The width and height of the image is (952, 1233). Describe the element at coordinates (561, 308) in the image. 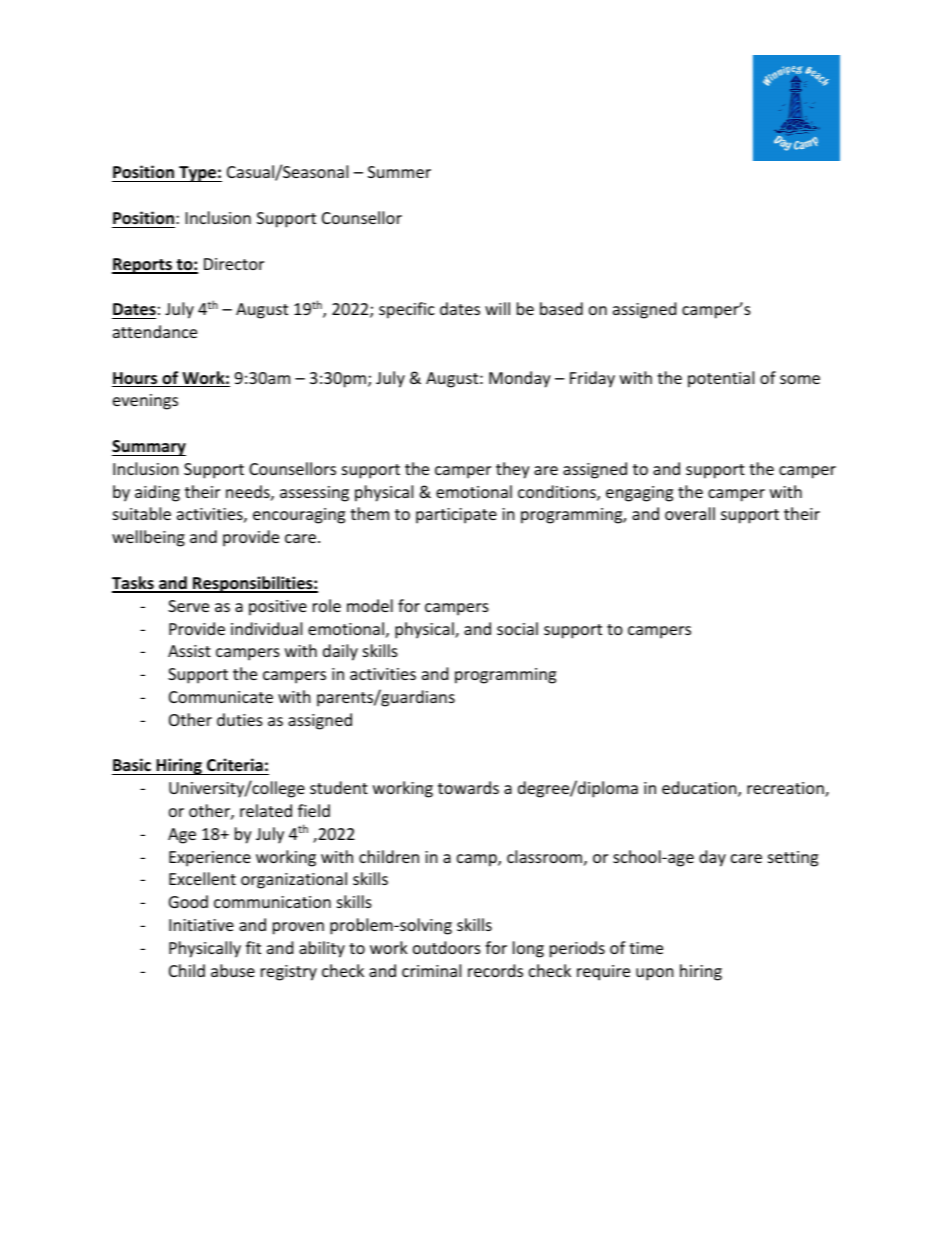

I see `based` at that location.
